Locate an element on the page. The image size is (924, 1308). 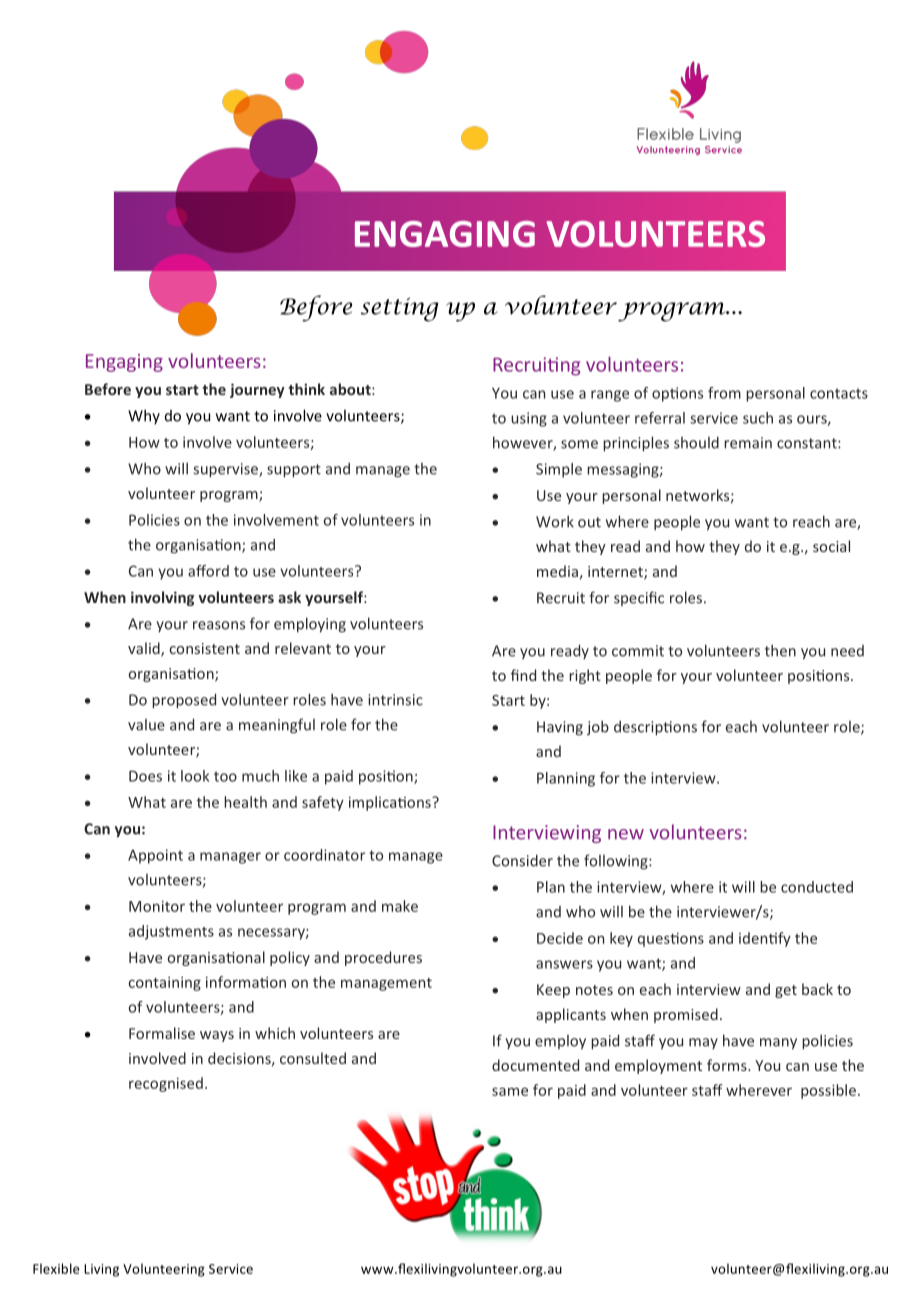
same is located at coordinates (510, 1091).
